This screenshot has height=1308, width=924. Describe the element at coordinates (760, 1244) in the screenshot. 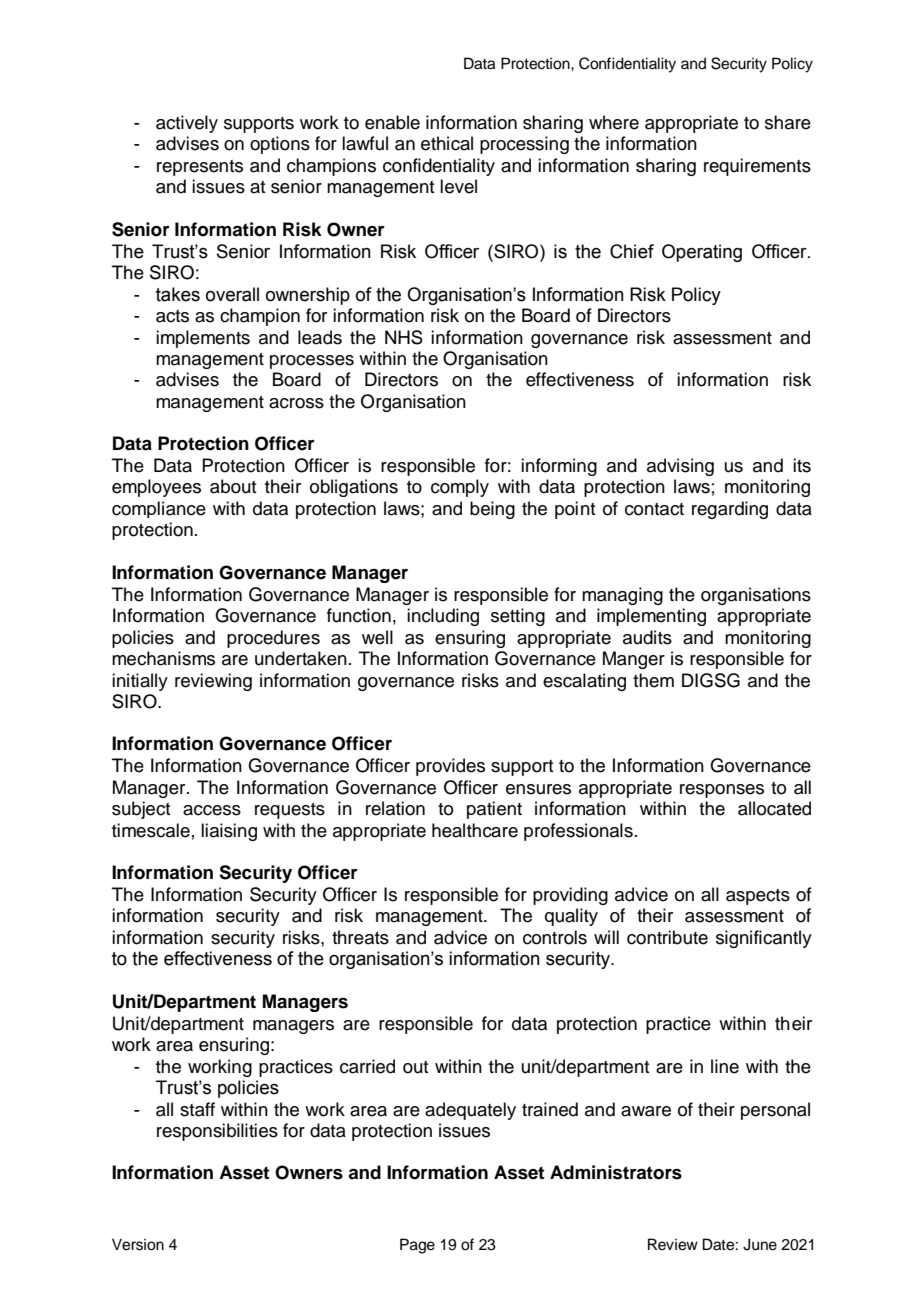

I see `June` at that location.
